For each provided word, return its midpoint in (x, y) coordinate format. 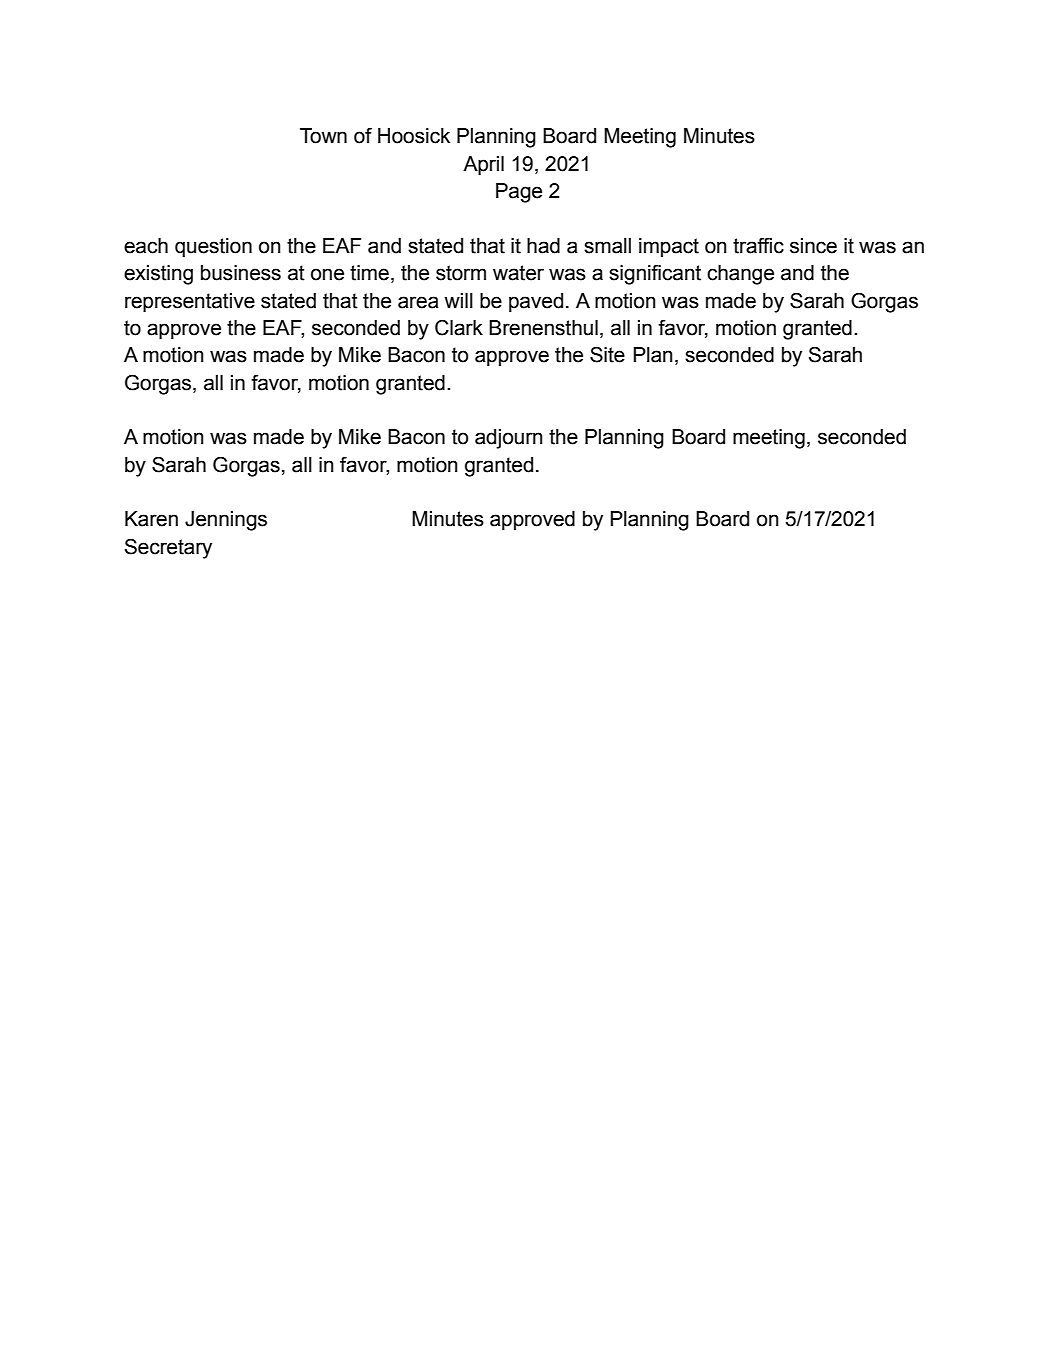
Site (607, 355)
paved (536, 303)
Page (519, 193)
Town (323, 136)
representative (190, 303)
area (418, 302)
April (483, 166)
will (458, 300)
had (543, 246)
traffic (758, 245)
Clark (459, 328)
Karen (151, 519)
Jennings (226, 521)
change (740, 275)
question (213, 248)
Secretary (168, 549)
